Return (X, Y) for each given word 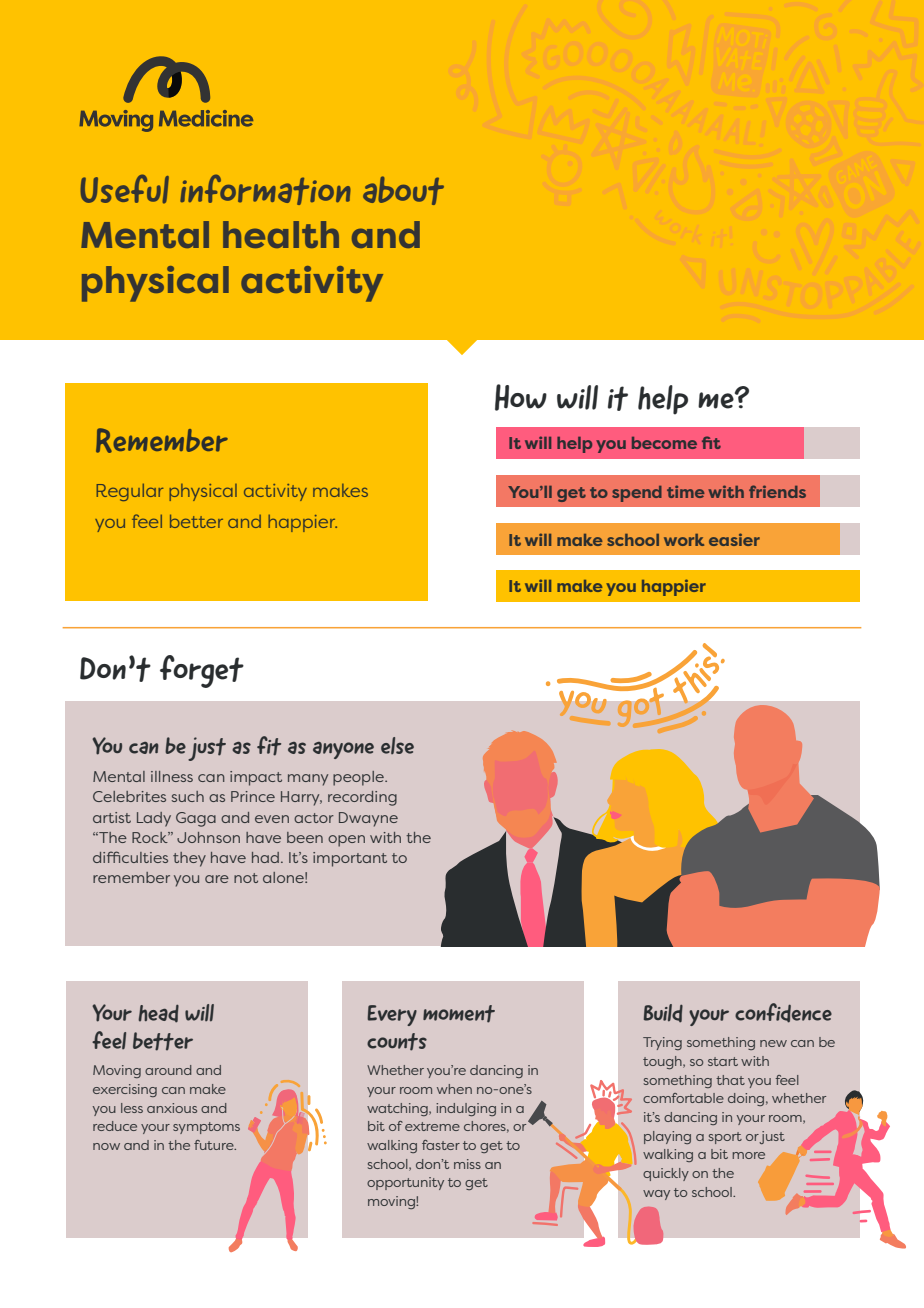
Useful (124, 189)
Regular (129, 492)
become (664, 443)
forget (202, 671)
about (403, 190)
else (397, 745)
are (217, 879)
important (350, 859)
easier (734, 539)
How (521, 397)
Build (663, 1013)
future (215, 1145)
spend (637, 494)
